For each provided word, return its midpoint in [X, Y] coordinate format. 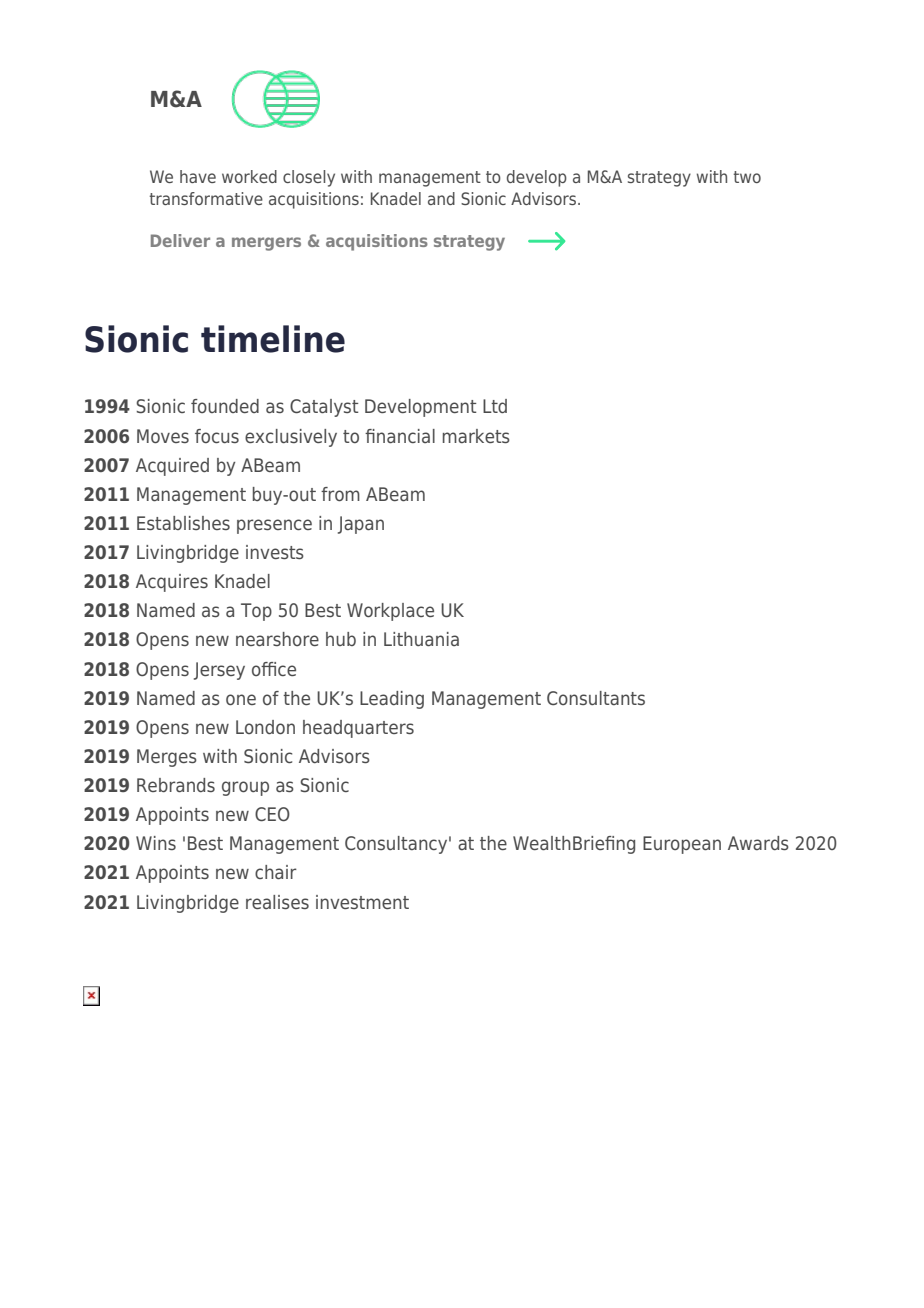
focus [217, 436]
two [747, 177]
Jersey [219, 671]
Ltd [495, 406]
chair [276, 872]
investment [362, 902]
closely [309, 178]
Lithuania [421, 639]
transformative [206, 198]
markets [476, 436]
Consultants [596, 698]
